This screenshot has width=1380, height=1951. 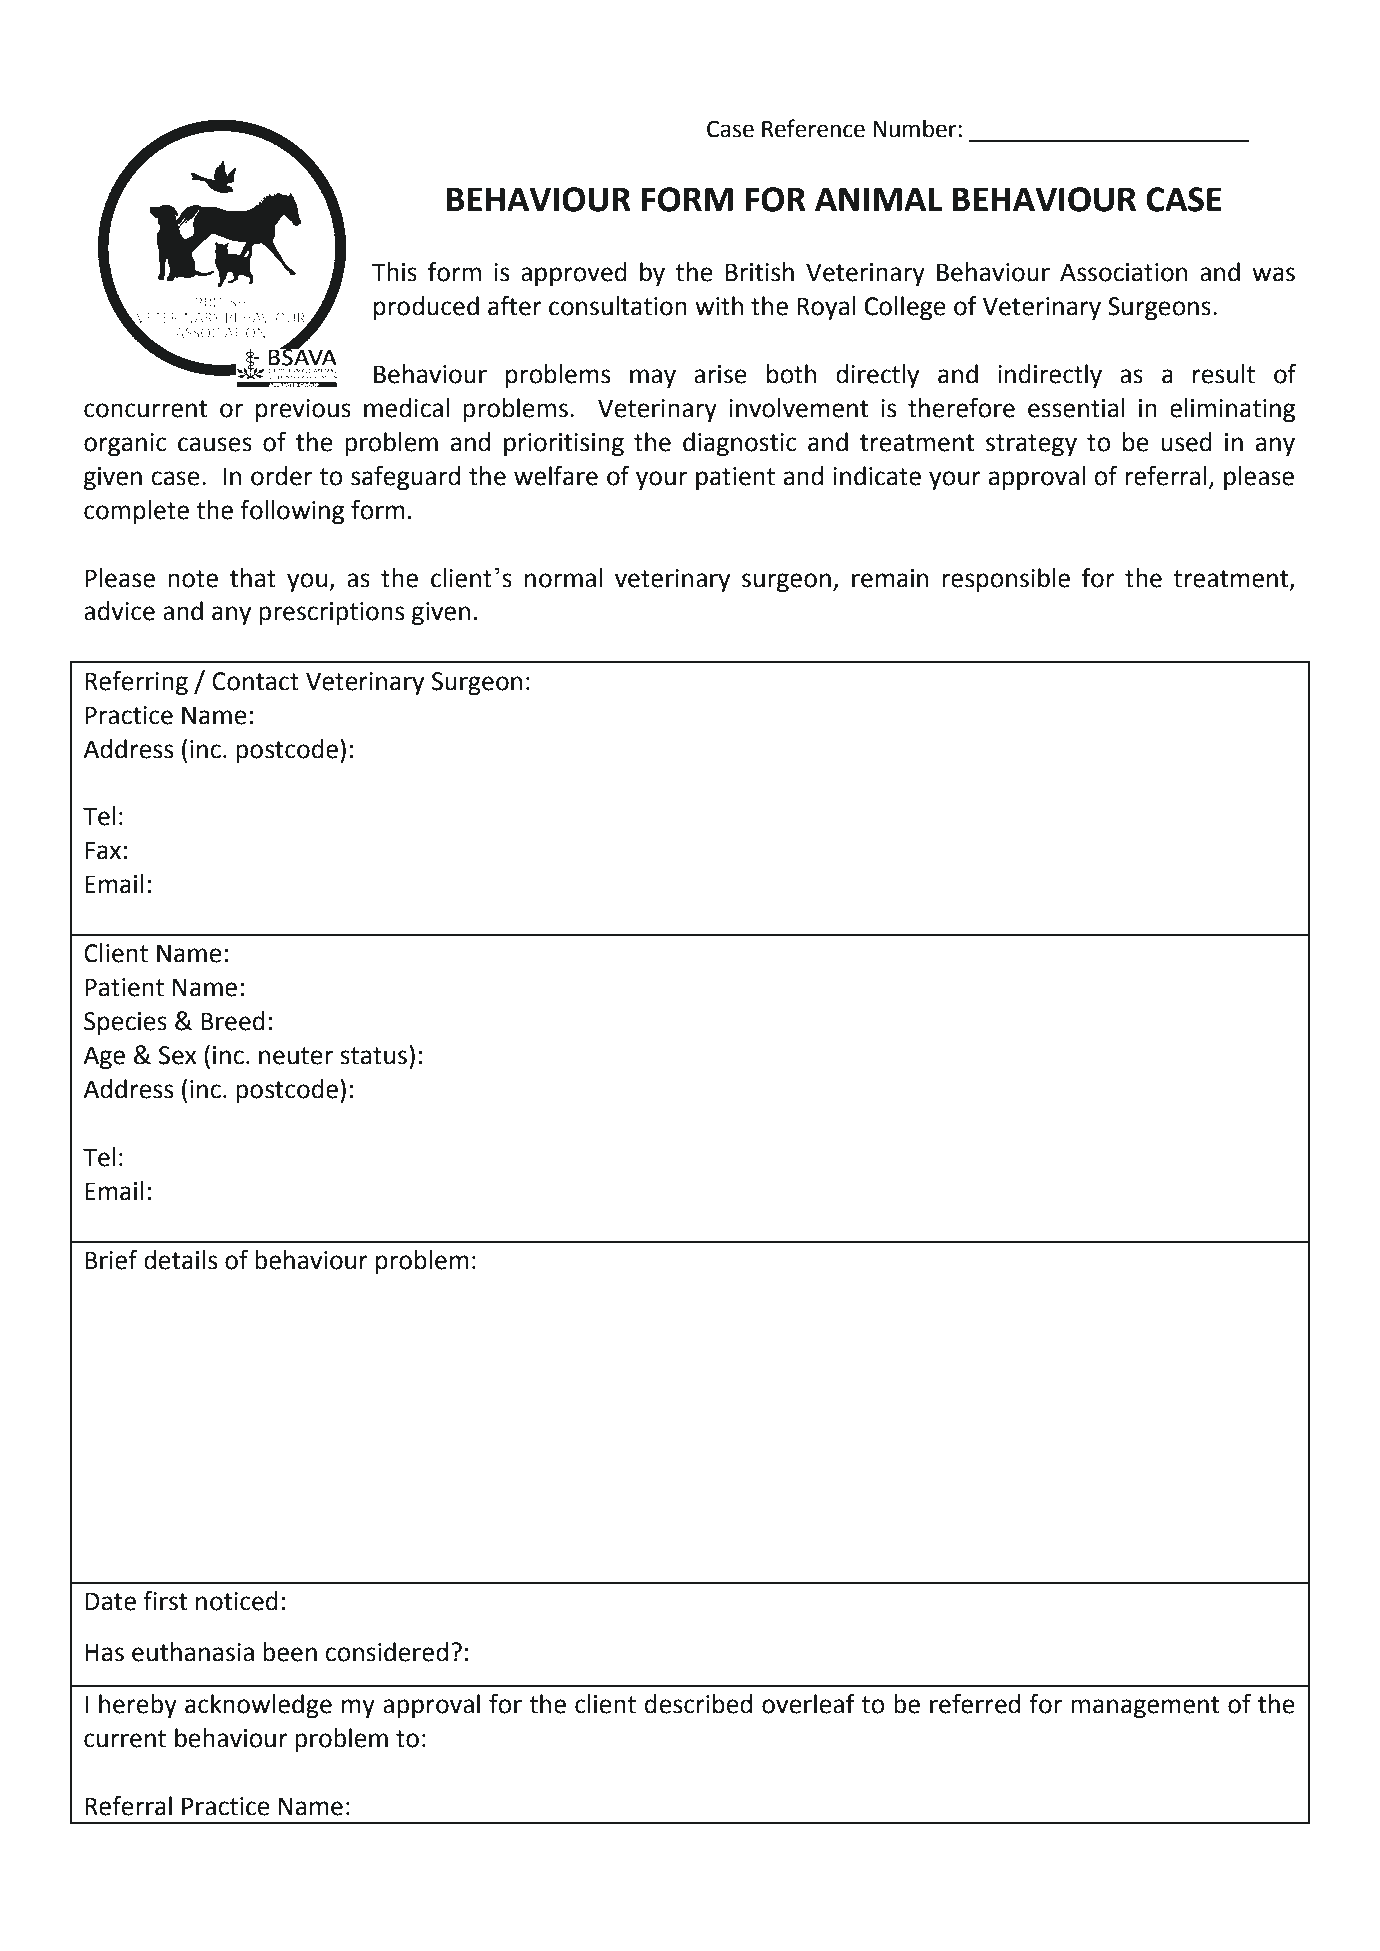 I want to click on This, so click(x=394, y=272).
